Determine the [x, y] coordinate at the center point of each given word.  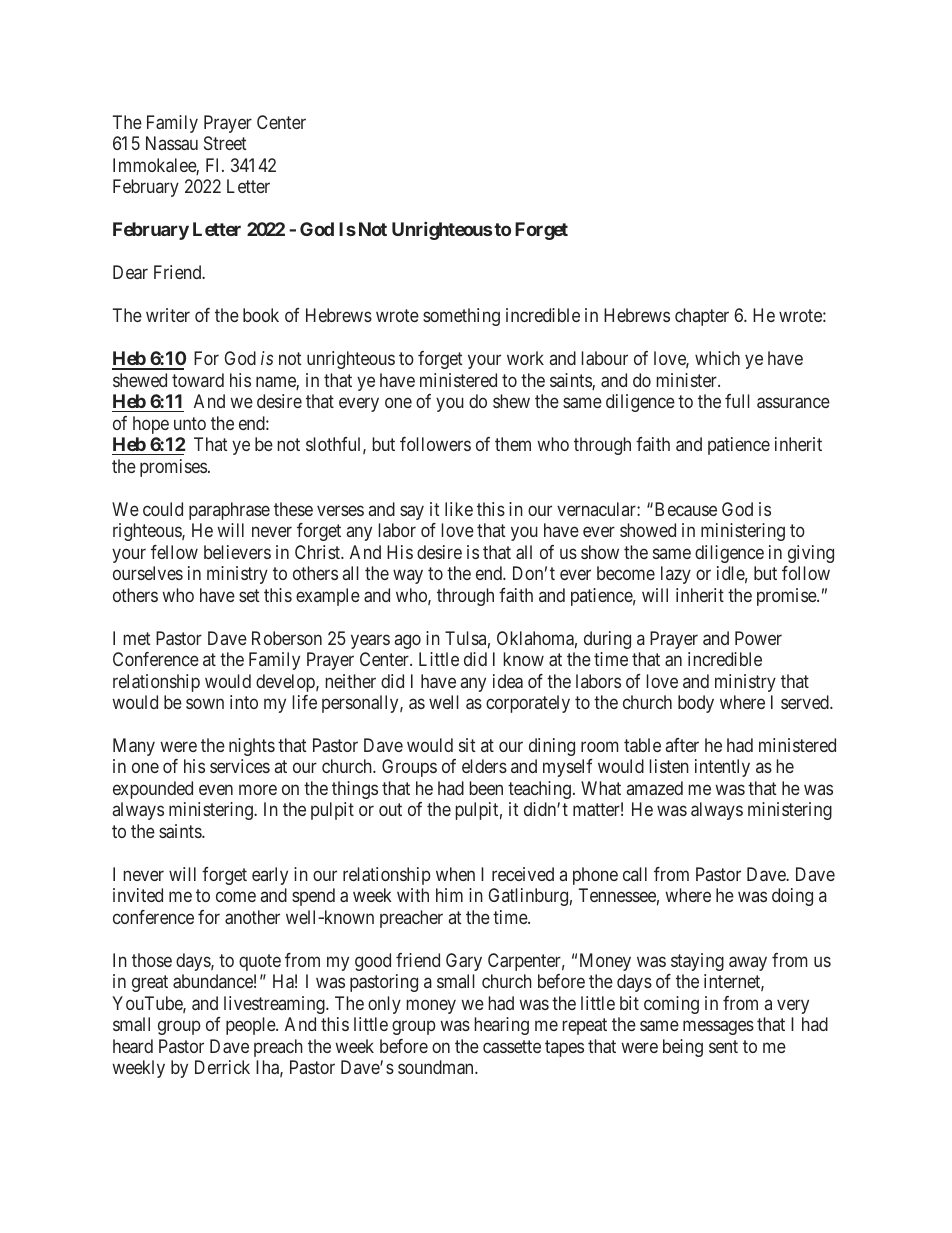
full [737, 401]
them [513, 444]
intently [722, 768]
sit [467, 745]
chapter [702, 317]
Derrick [222, 1067]
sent [723, 1046]
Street [225, 143]
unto [190, 423]
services [240, 766]
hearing [502, 1026]
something [461, 317]
